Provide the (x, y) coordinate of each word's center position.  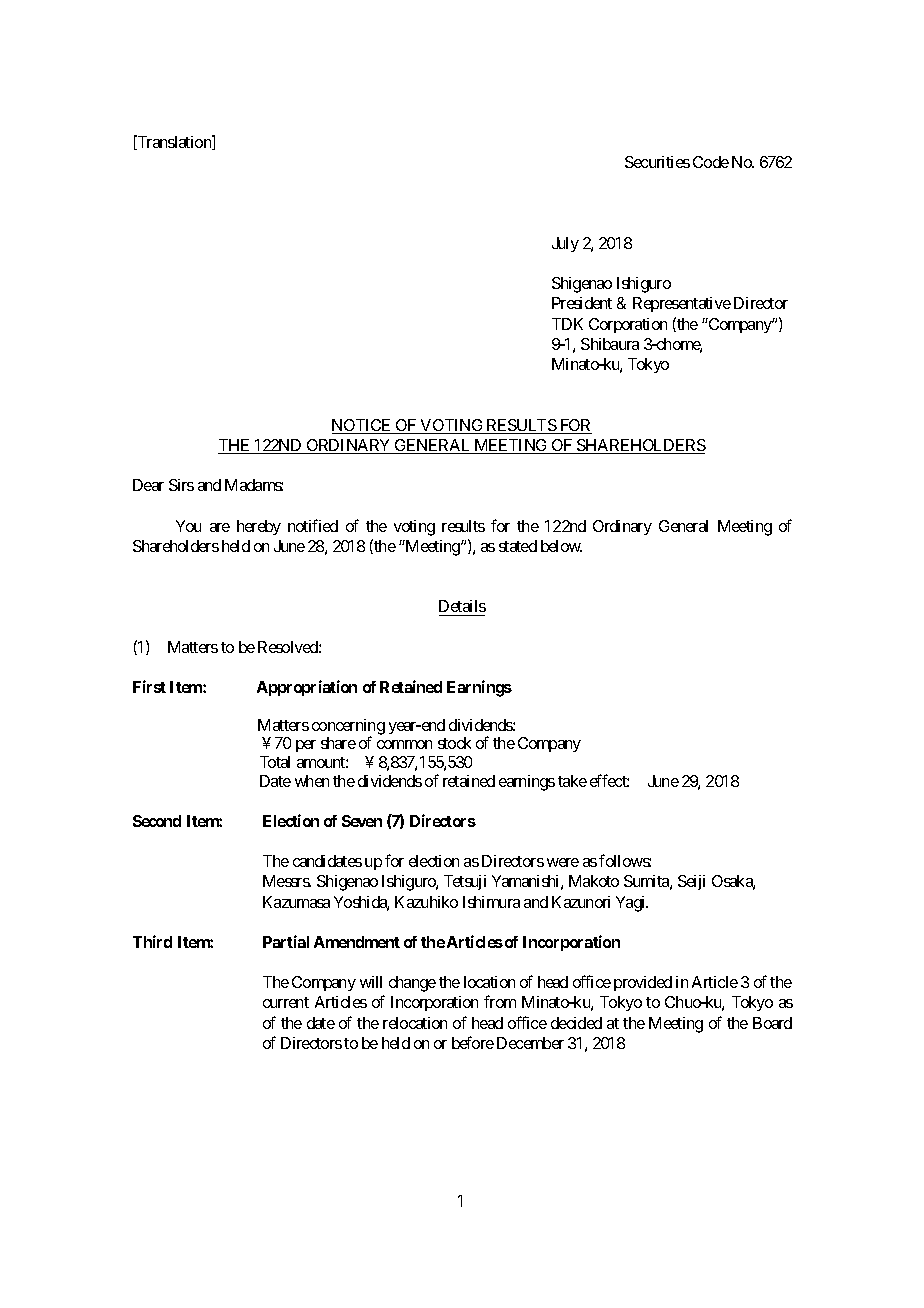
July (565, 244)
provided (643, 983)
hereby (259, 527)
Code (711, 162)
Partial (286, 941)
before (473, 1042)
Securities (657, 162)
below (561, 546)
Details (462, 606)
